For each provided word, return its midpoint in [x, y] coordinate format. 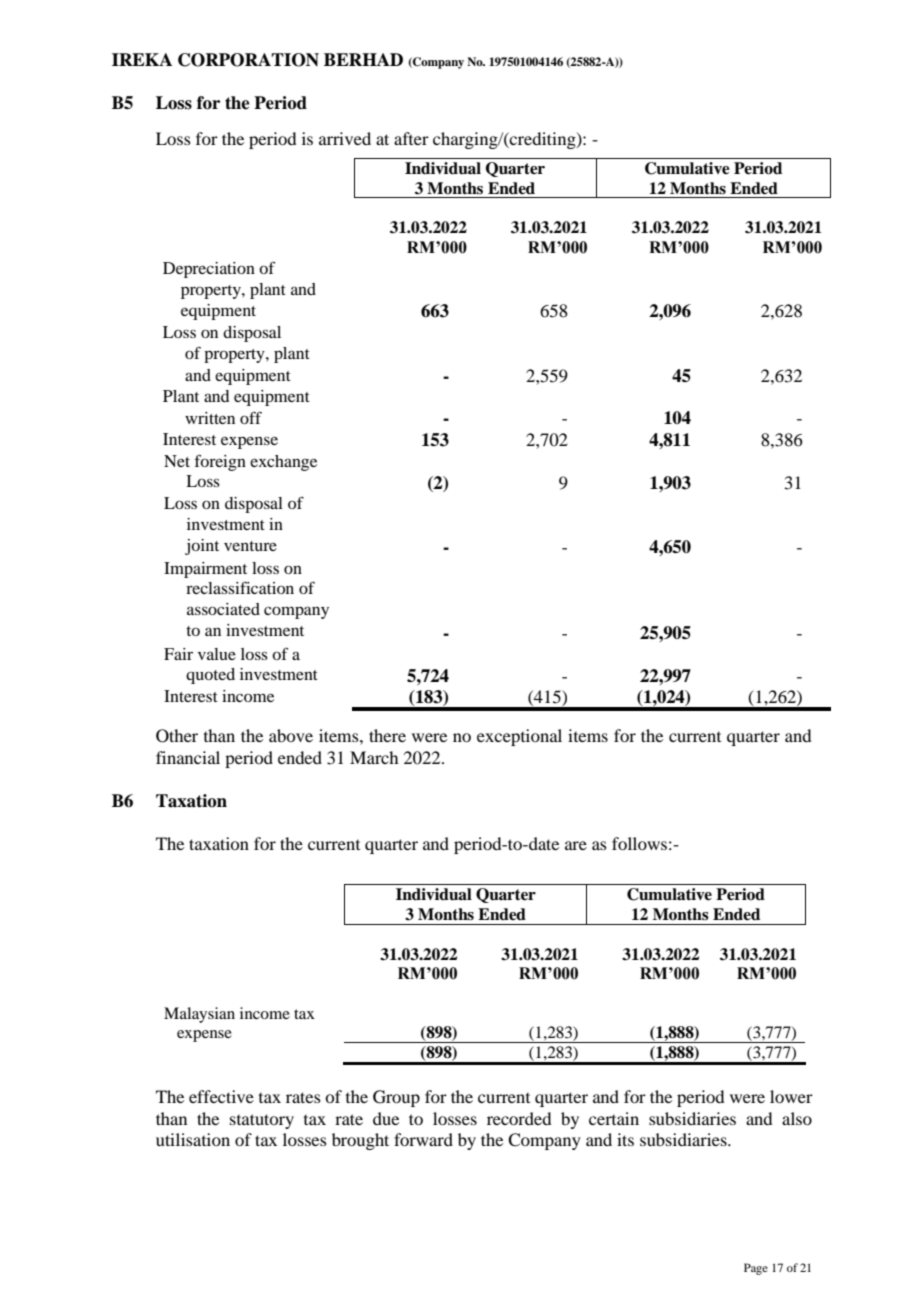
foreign [220, 462]
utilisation [193, 1139]
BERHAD [363, 59]
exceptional [519, 737]
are [576, 845]
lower [791, 1096]
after [411, 138]
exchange [283, 463]
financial [188, 757]
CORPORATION [248, 60]
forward [423, 1139]
